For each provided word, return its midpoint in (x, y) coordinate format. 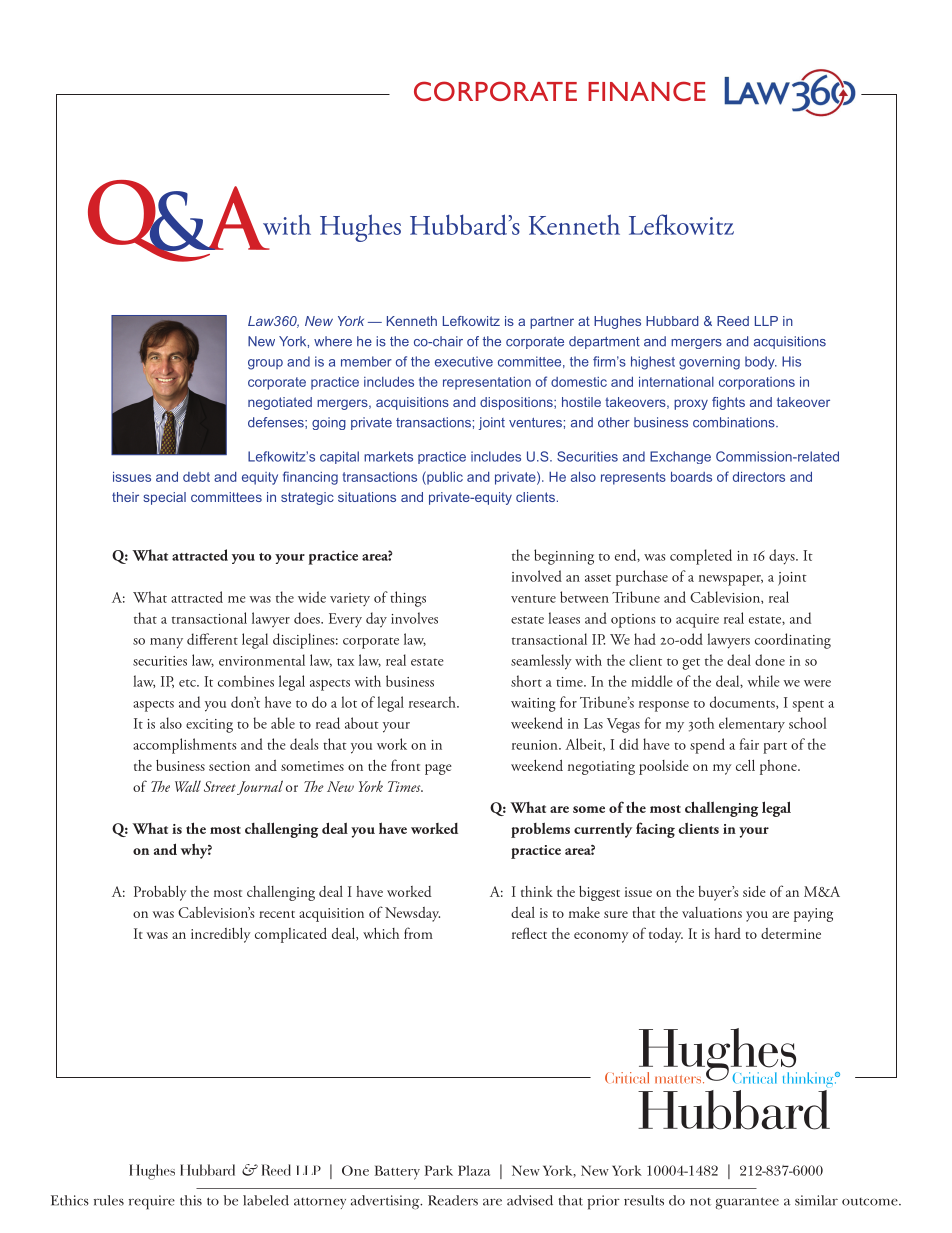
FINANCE (647, 91)
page (438, 769)
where (333, 341)
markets (388, 456)
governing (709, 363)
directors (759, 476)
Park (439, 1170)
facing (655, 830)
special (164, 498)
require (152, 1202)
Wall (188, 786)
